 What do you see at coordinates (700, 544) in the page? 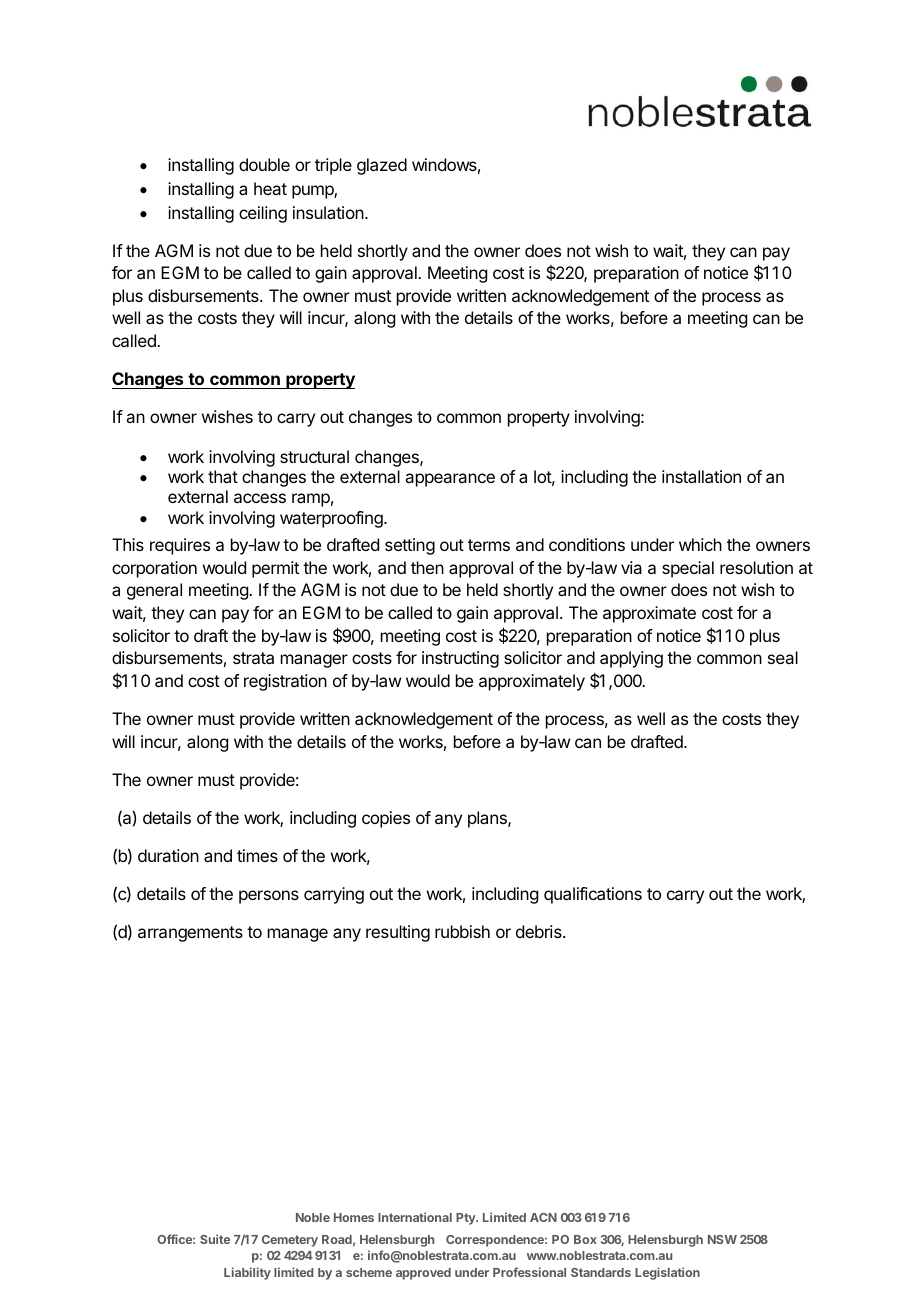
I see `which` at bounding box center [700, 544].
